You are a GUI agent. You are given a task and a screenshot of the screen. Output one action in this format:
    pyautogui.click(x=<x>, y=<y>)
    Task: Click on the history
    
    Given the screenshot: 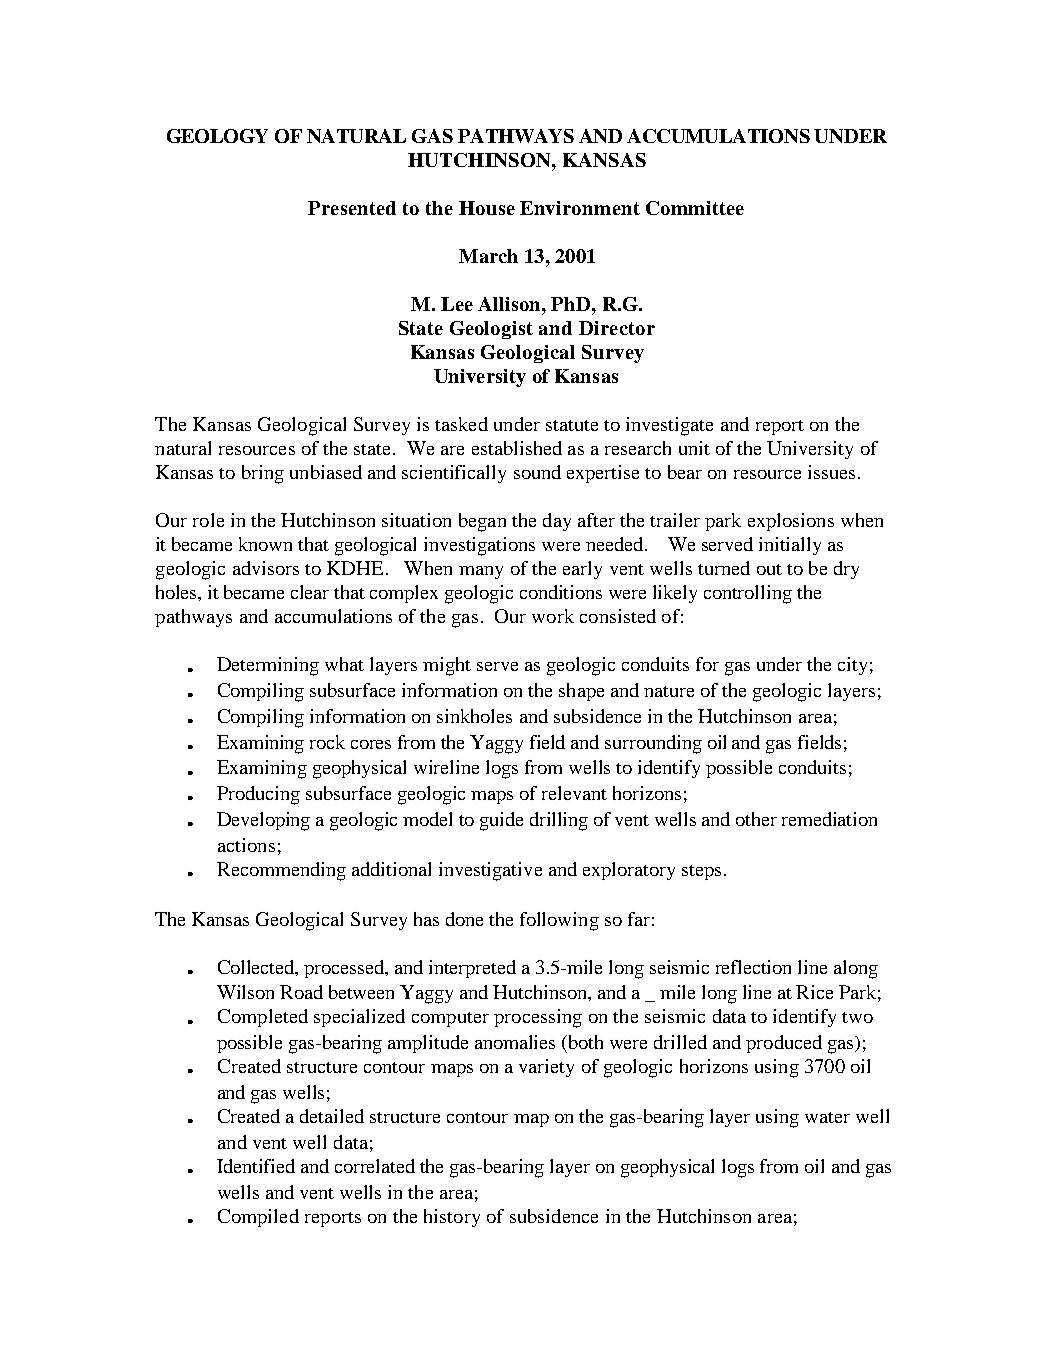 What is the action you would take?
    pyautogui.click(x=452, y=1218)
